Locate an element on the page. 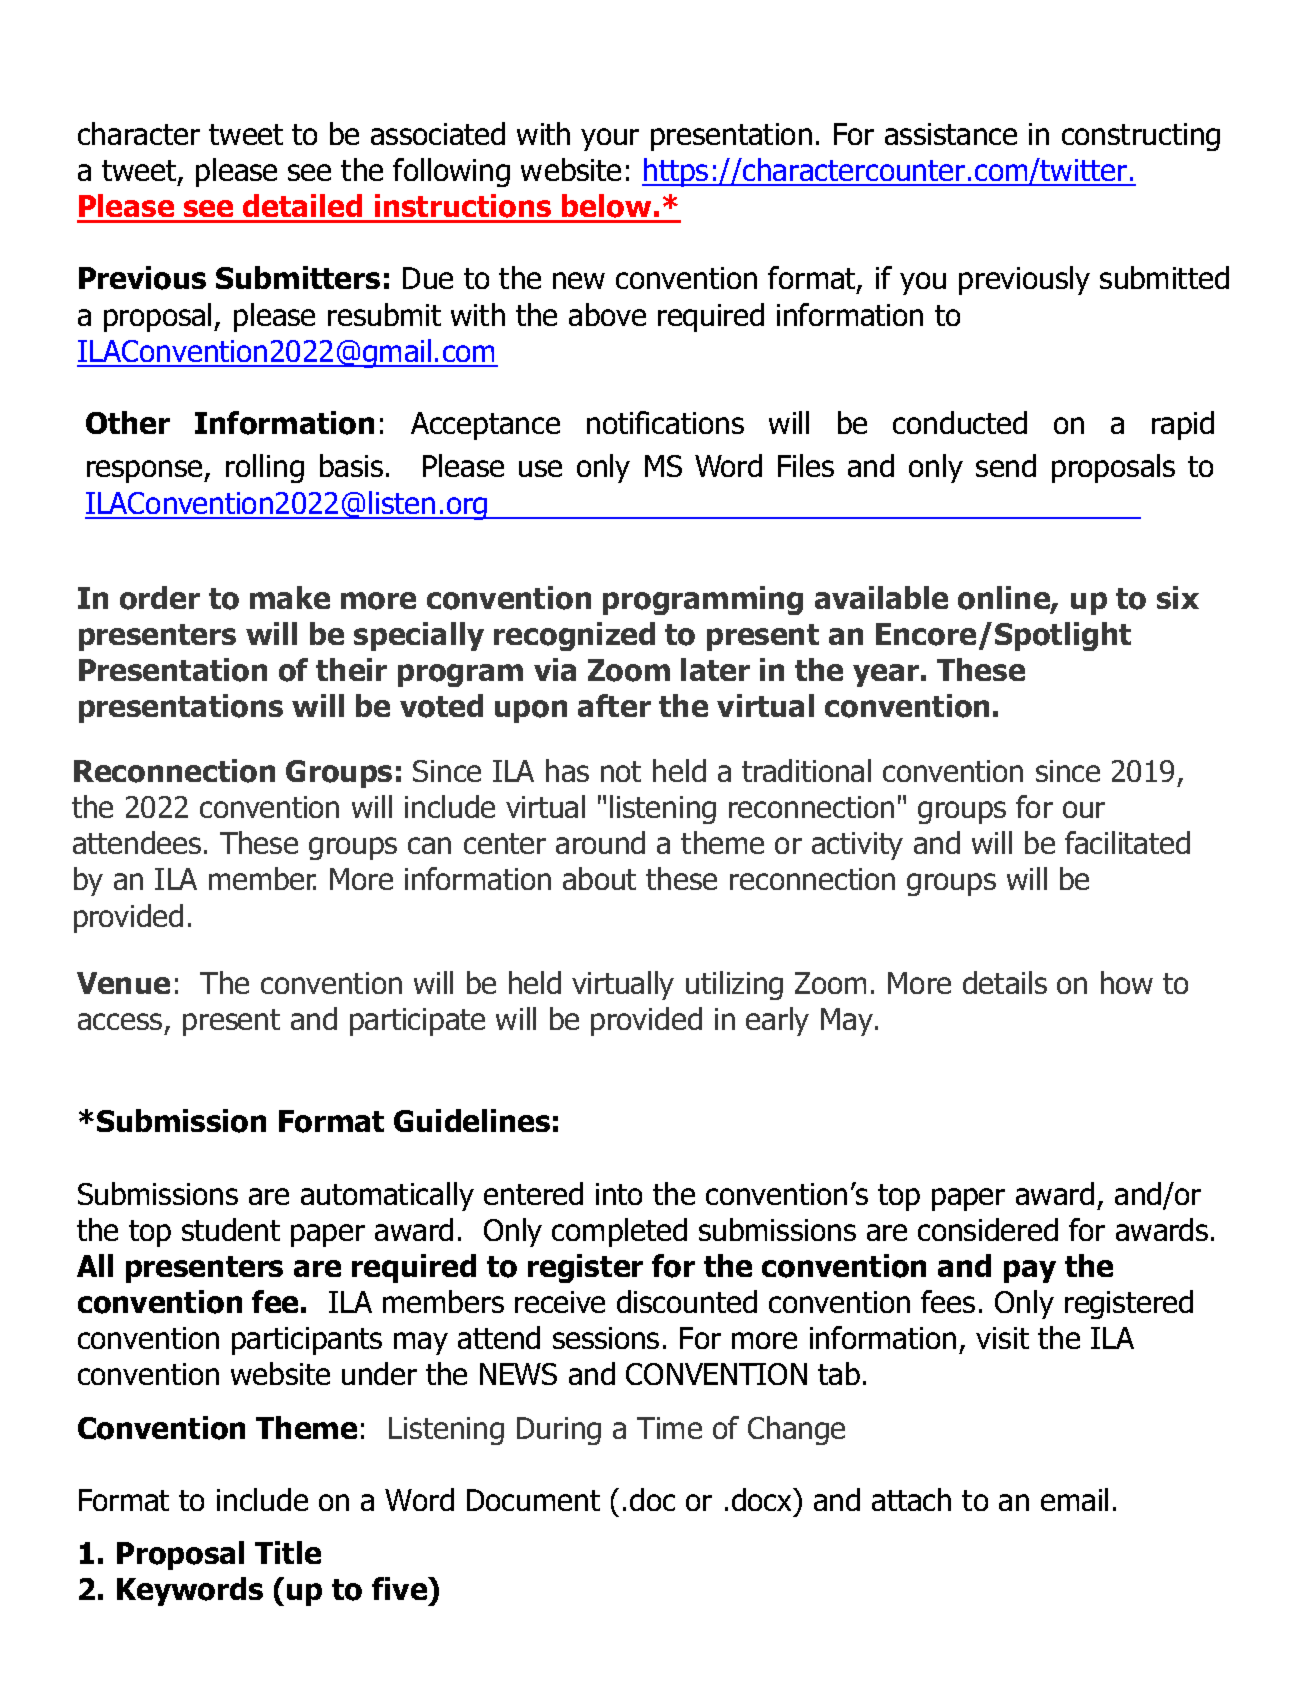  Title is located at coordinates (288, 1552).
